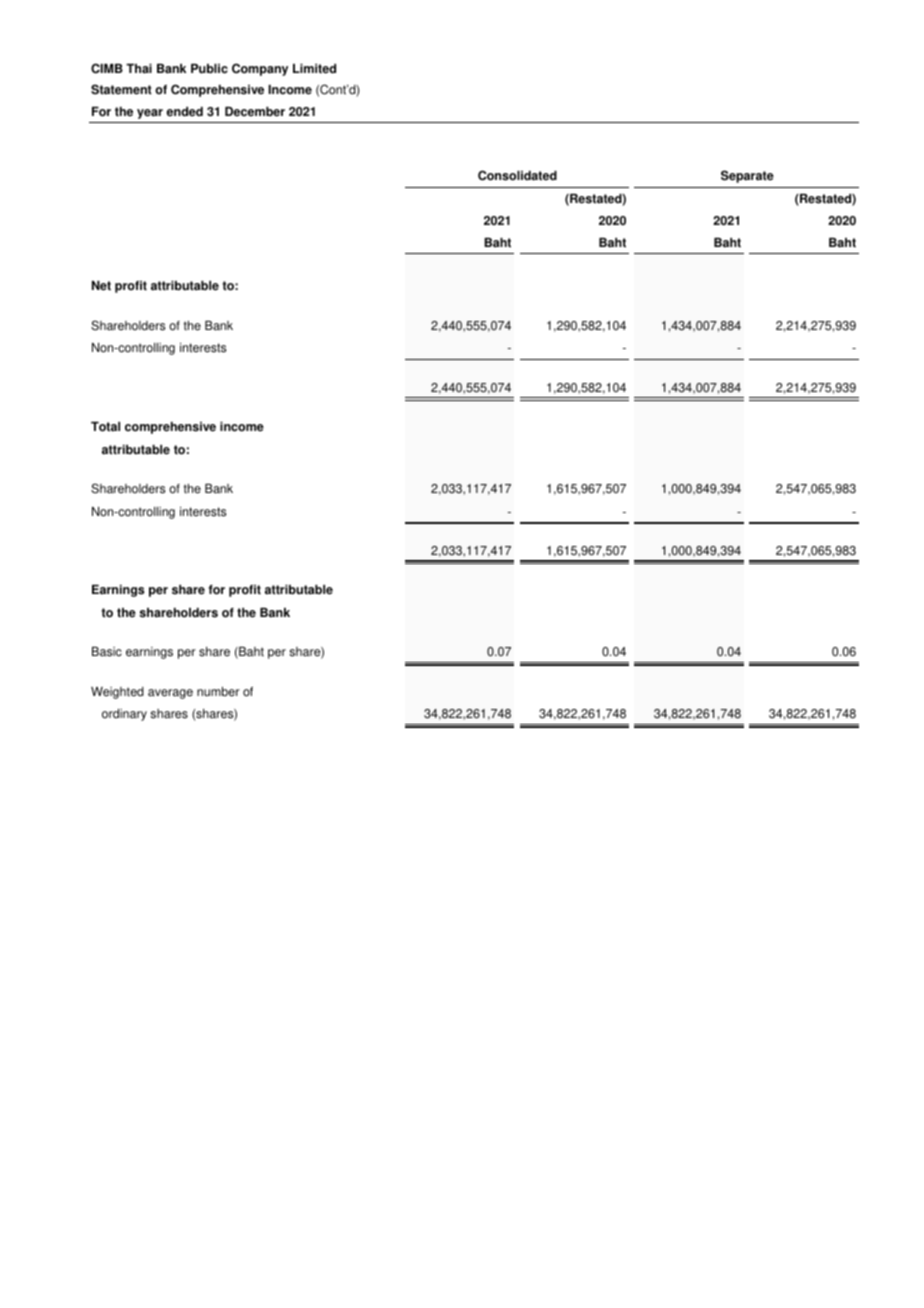 Image resolution: width=924 pixels, height=1308 pixels. I want to click on Total, so click(105, 427).
